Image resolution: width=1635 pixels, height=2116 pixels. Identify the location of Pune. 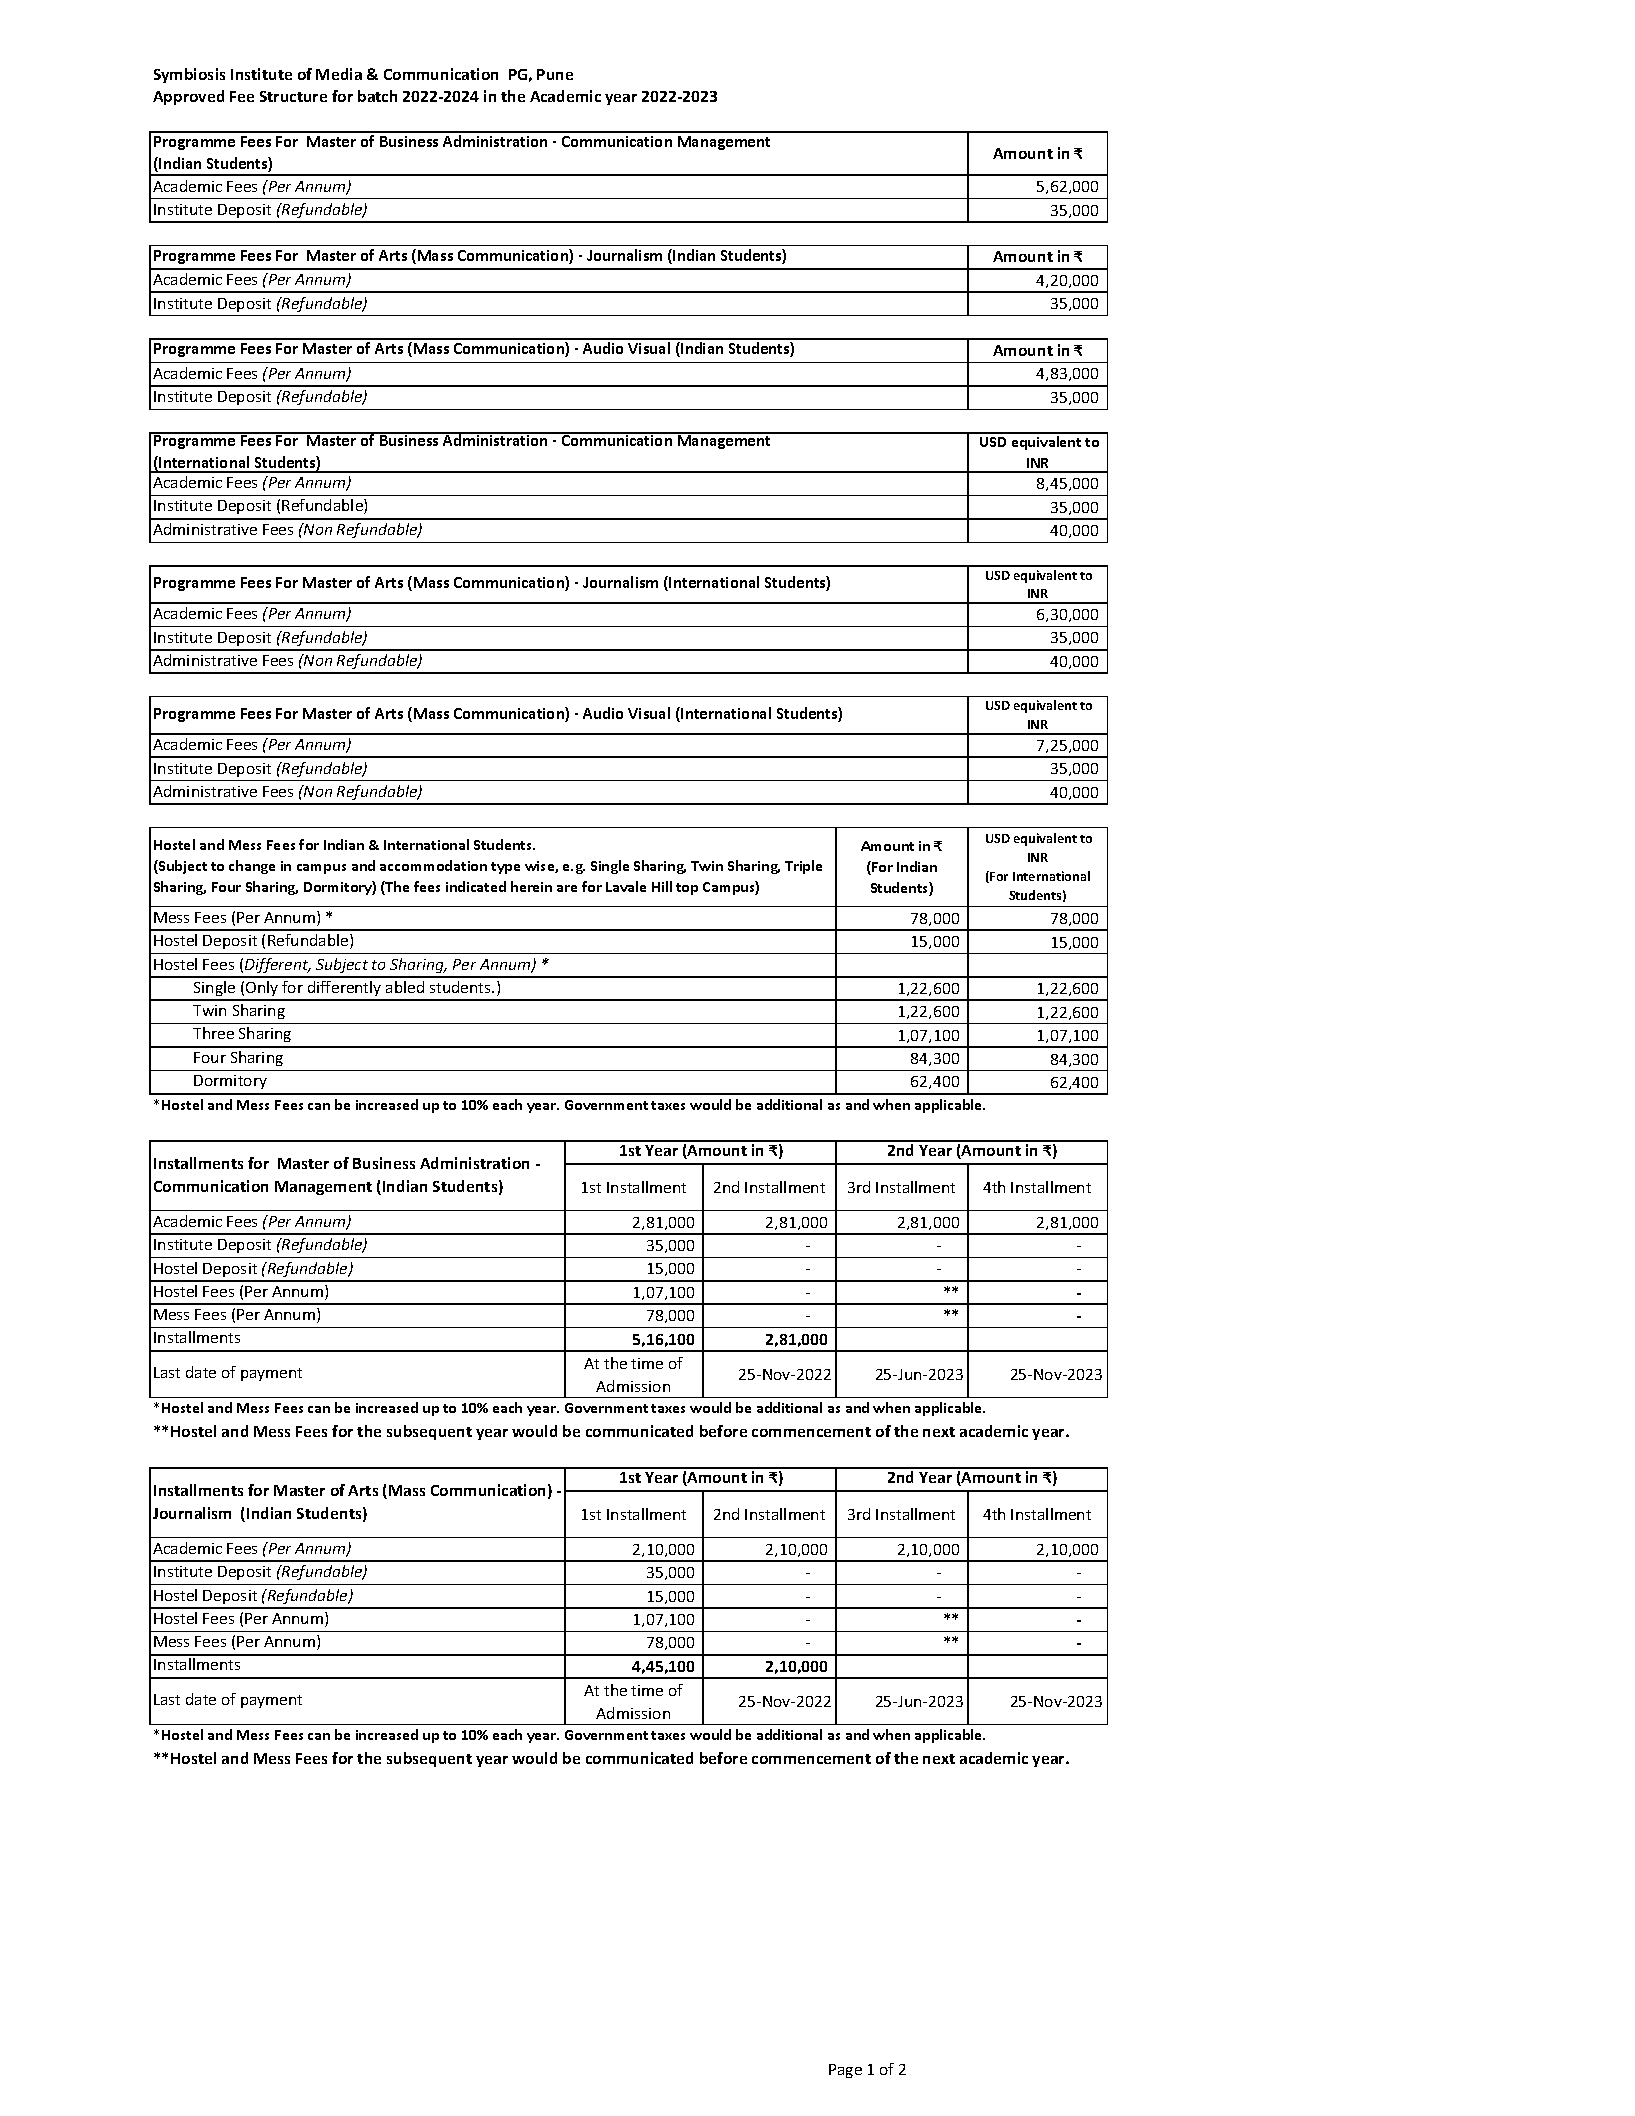
(555, 74).
